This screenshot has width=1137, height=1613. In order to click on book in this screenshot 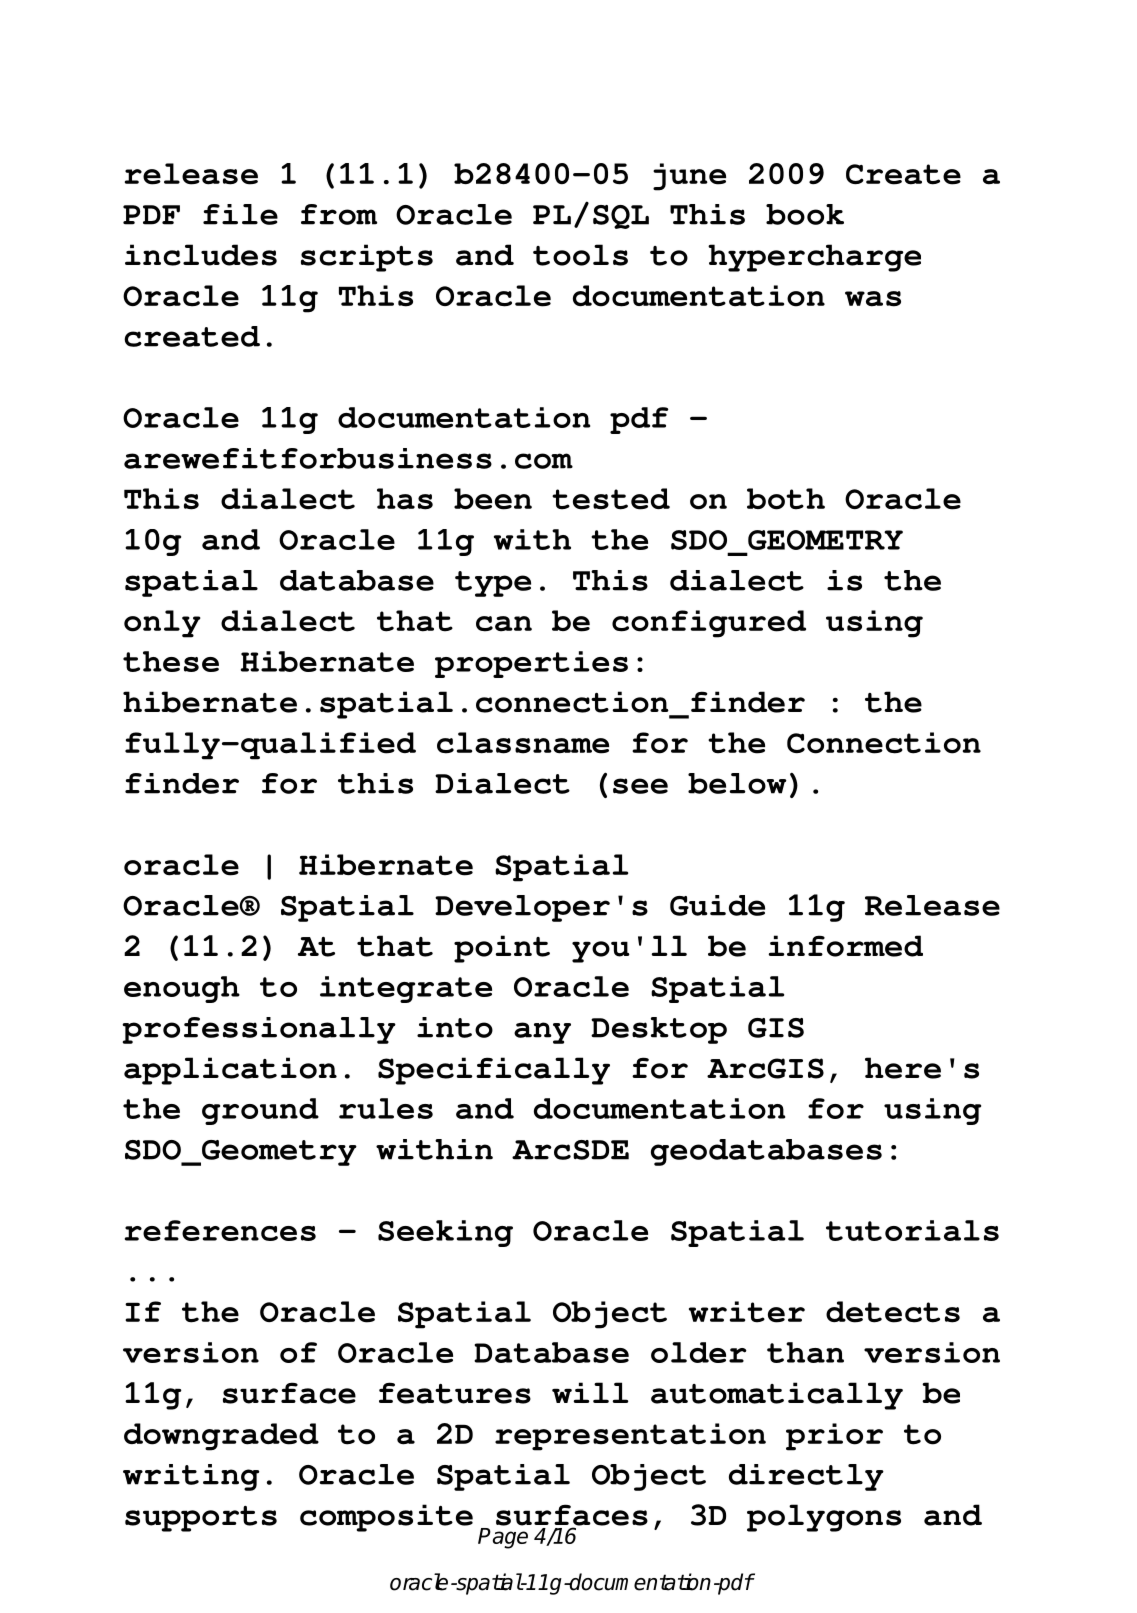, I will do `click(805, 214)`.
